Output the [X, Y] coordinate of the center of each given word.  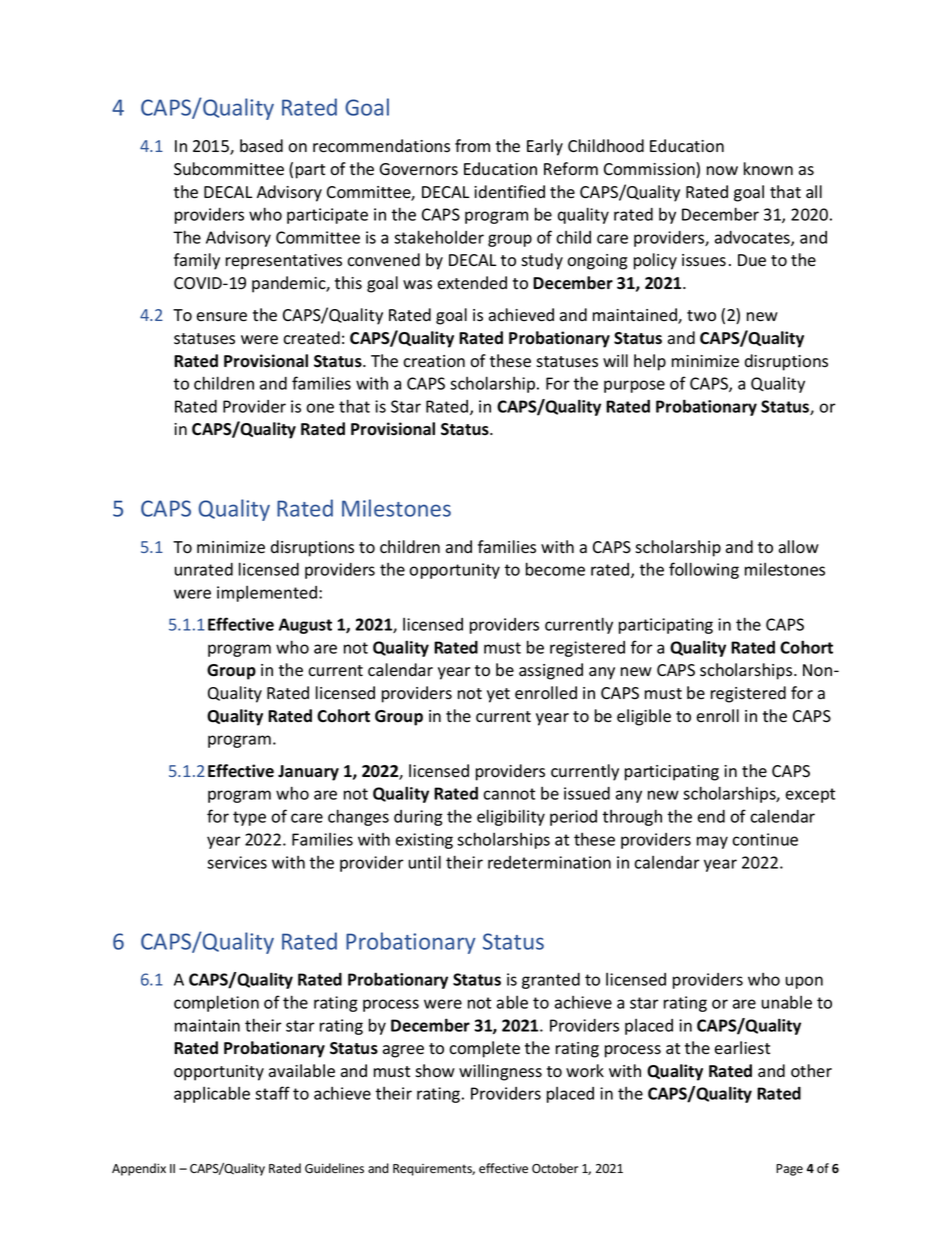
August [305, 626]
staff [272, 1093]
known [768, 169]
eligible [644, 717]
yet [498, 695]
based [261, 146]
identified [509, 192]
